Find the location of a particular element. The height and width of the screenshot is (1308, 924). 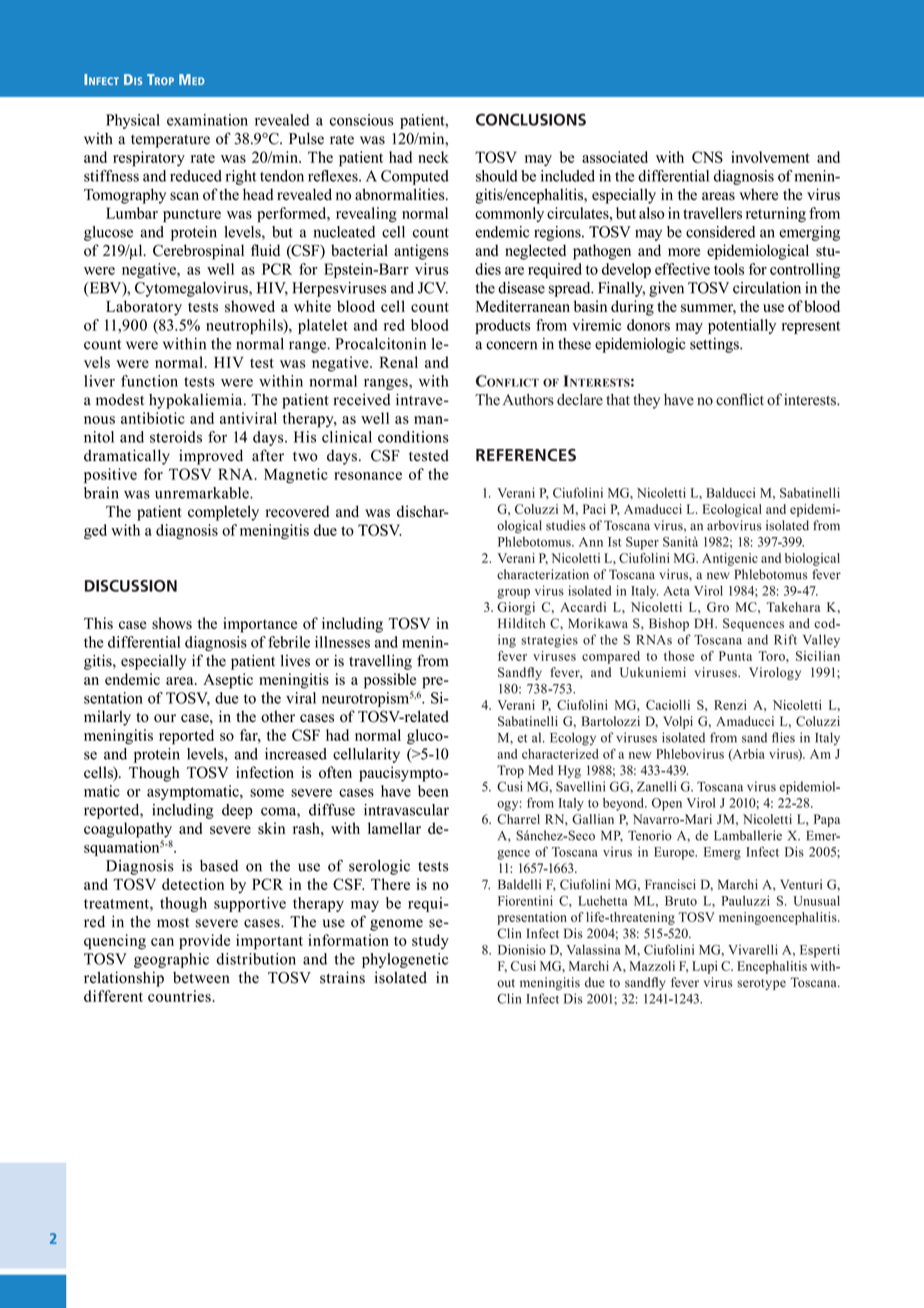

temperature is located at coordinates (170, 141).
